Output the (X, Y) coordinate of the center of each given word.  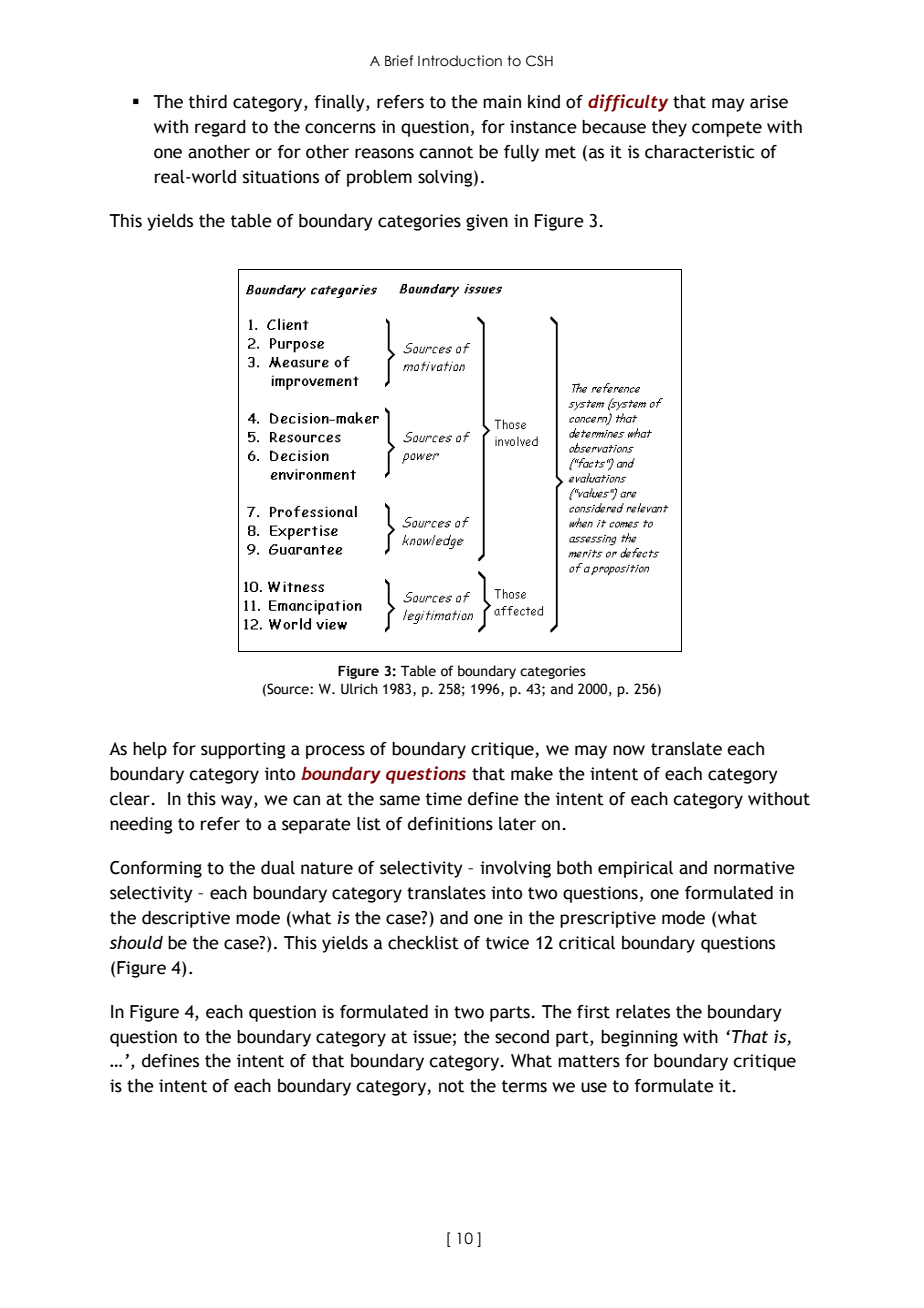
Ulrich (359, 689)
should (136, 942)
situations (281, 177)
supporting (243, 750)
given (487, 222)
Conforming (156, 869)
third (208, 102)
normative (754, 868)
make (532, 774)
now (629, 750)
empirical (635, 869)
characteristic (699, 152)
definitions (450, 824)
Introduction (460, 61)
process (335, 752)
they (669, 128)
